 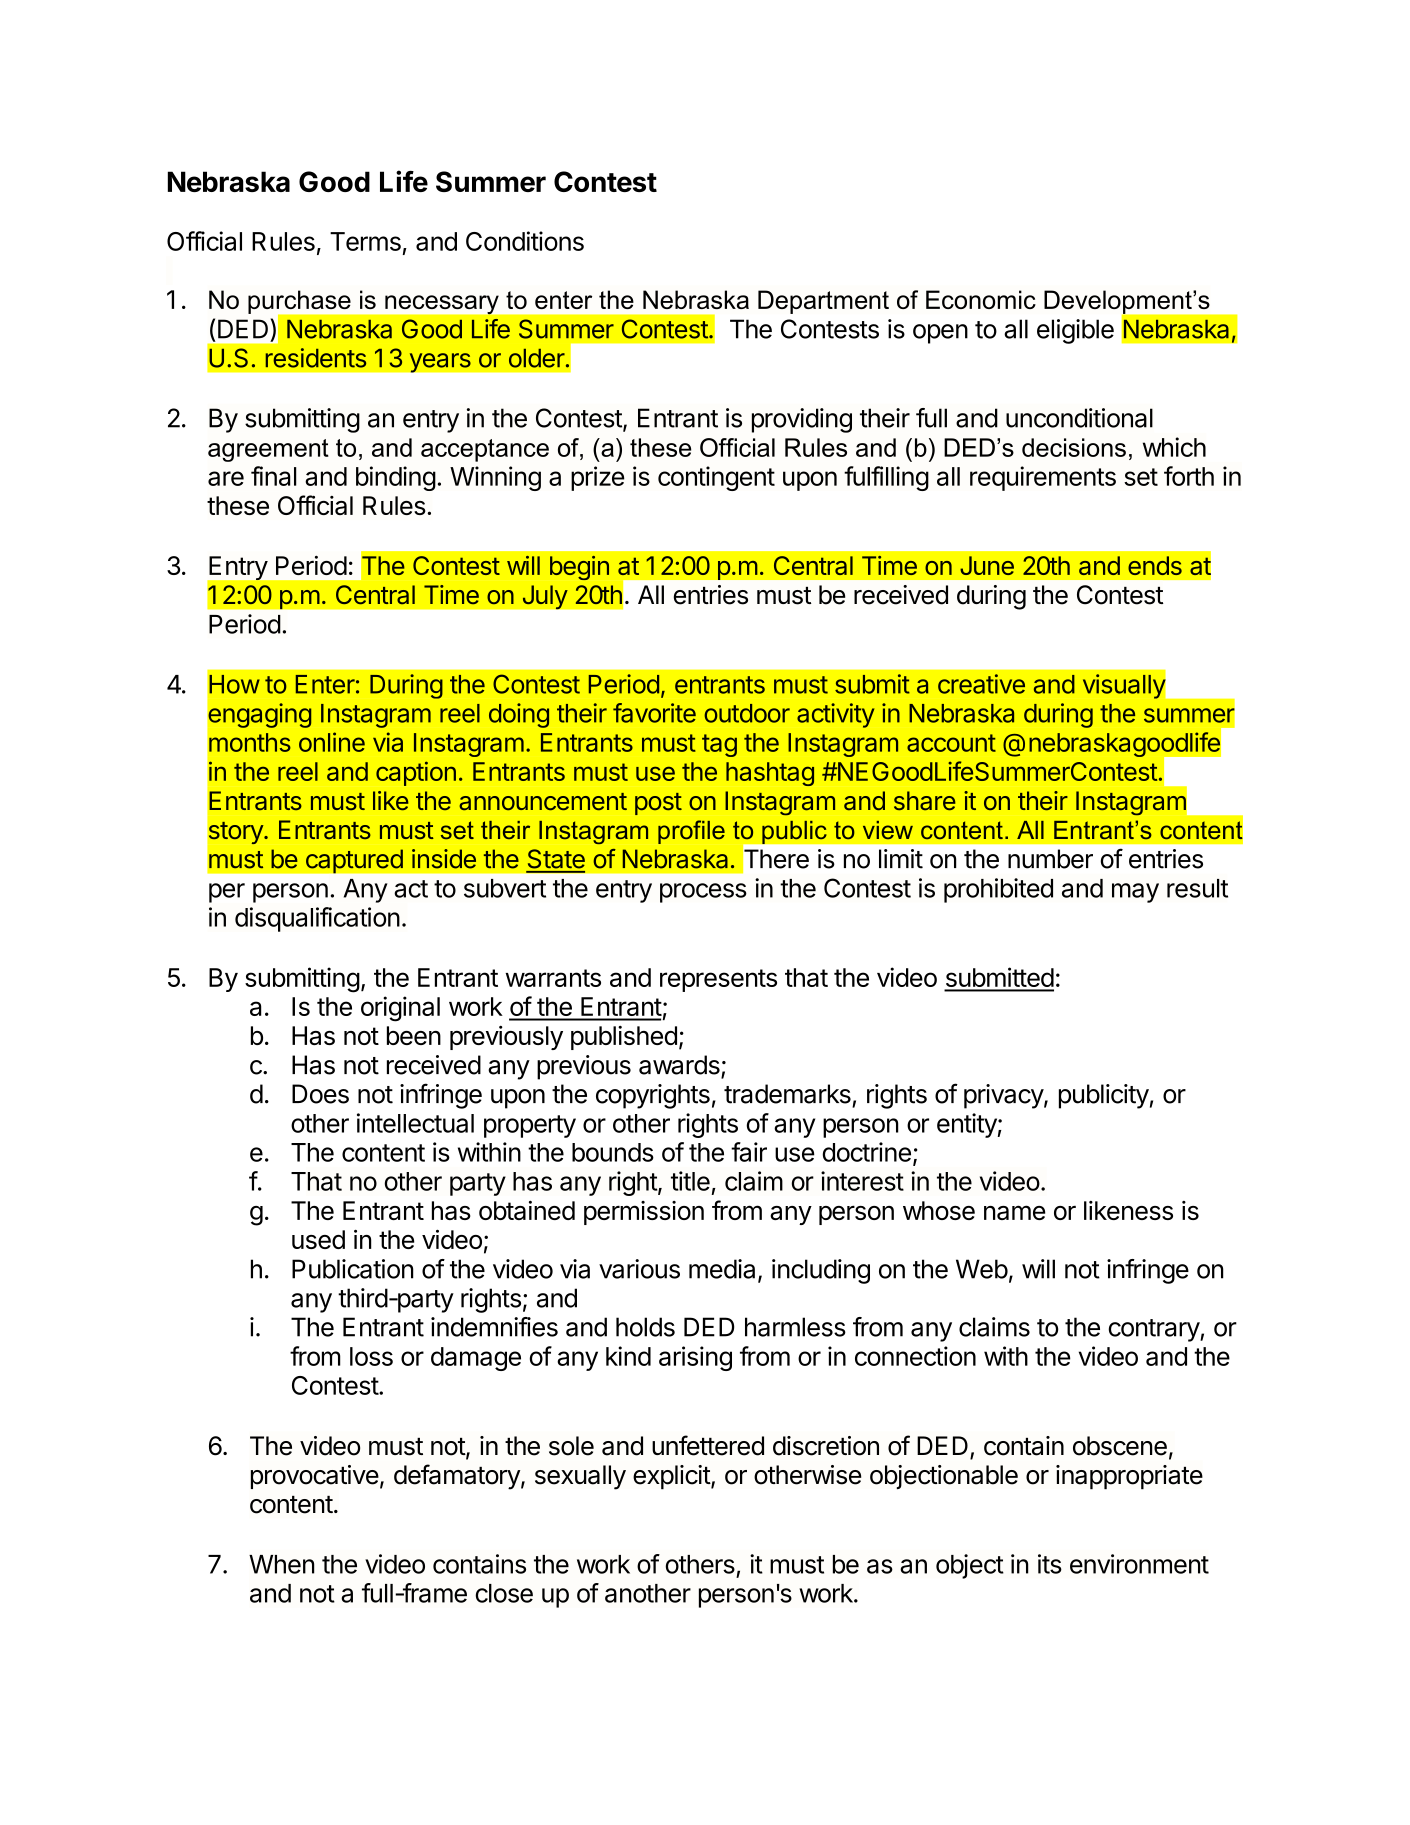 I want to click on Terms, so click(x=365, y=241).
